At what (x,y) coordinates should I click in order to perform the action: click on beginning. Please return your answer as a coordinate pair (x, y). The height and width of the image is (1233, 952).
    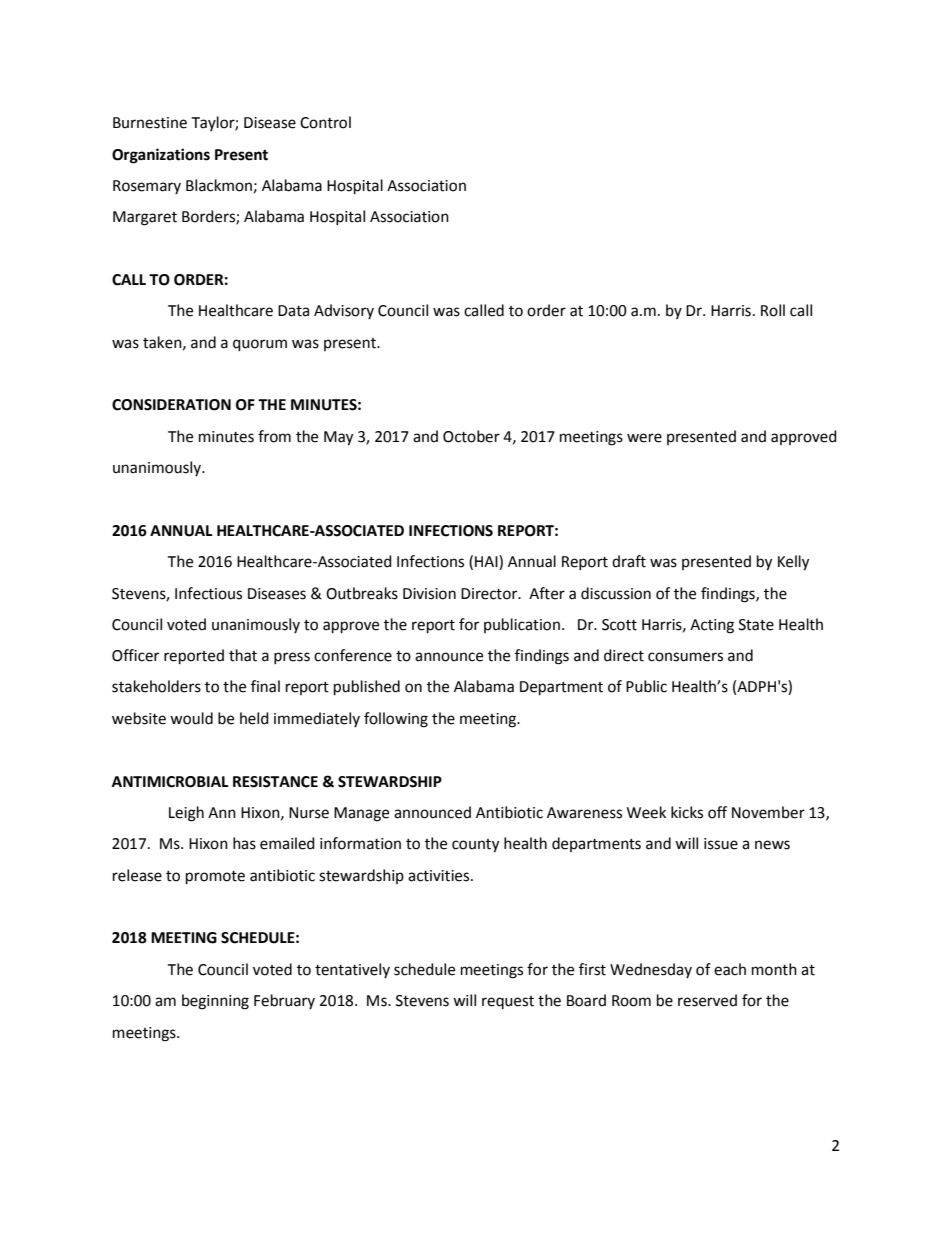
    Looking at the image, I should click on (215, 1002).
